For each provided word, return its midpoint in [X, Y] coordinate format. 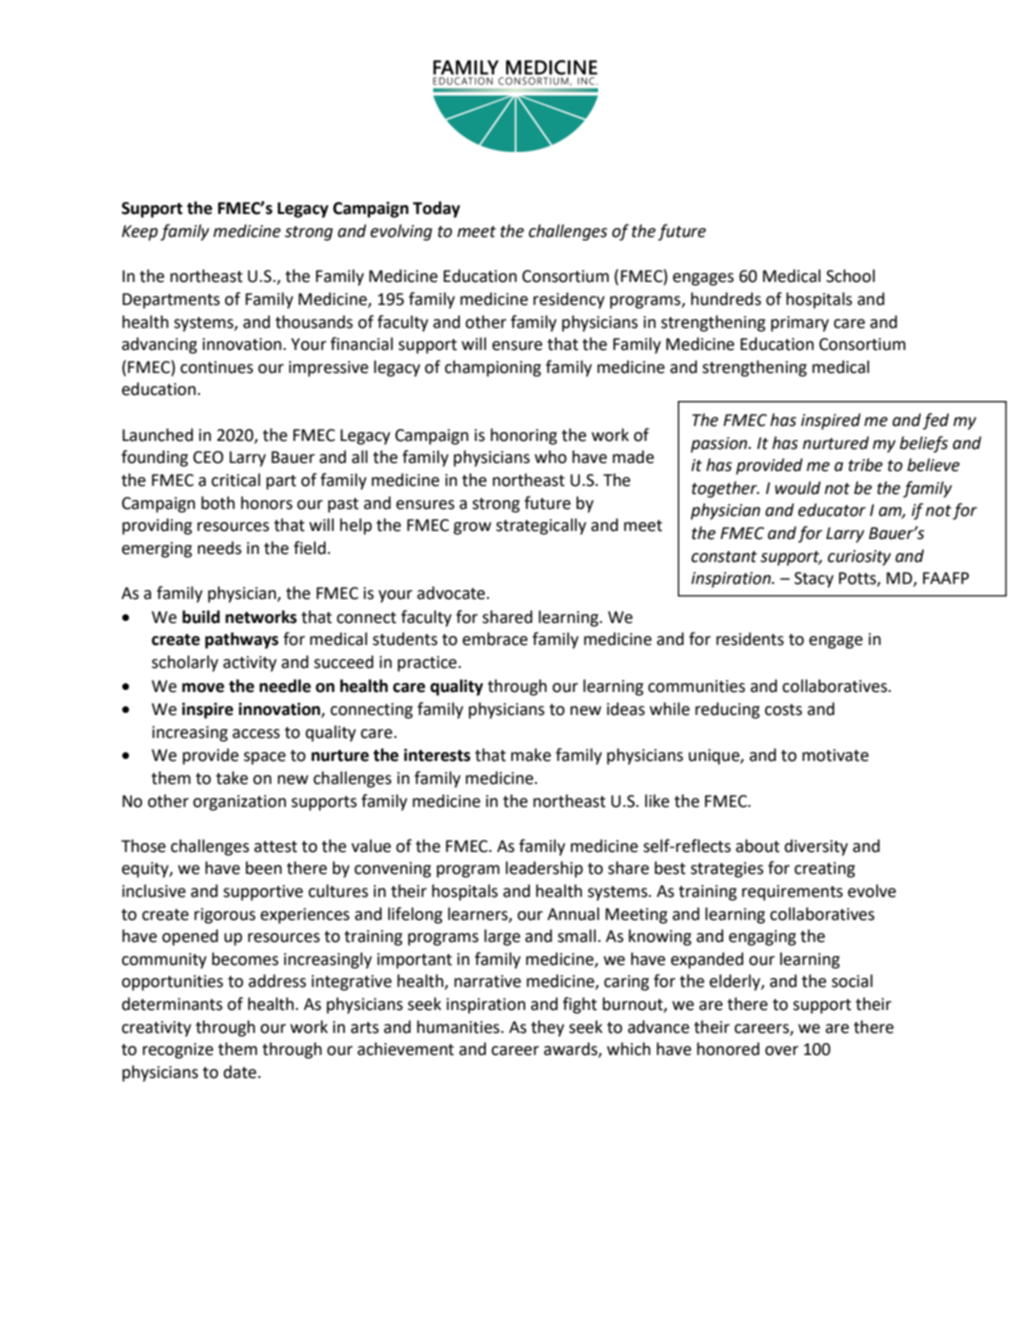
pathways [242, 640]
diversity [816, 847]
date [241, 1072]
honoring [524, 436]
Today [436, 209]
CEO [208, 457]
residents [750, 639]
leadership [544, 869]
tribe [865, 465]
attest [275, 847]
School [850, 276]
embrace [495, 639]
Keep [140, 233]
